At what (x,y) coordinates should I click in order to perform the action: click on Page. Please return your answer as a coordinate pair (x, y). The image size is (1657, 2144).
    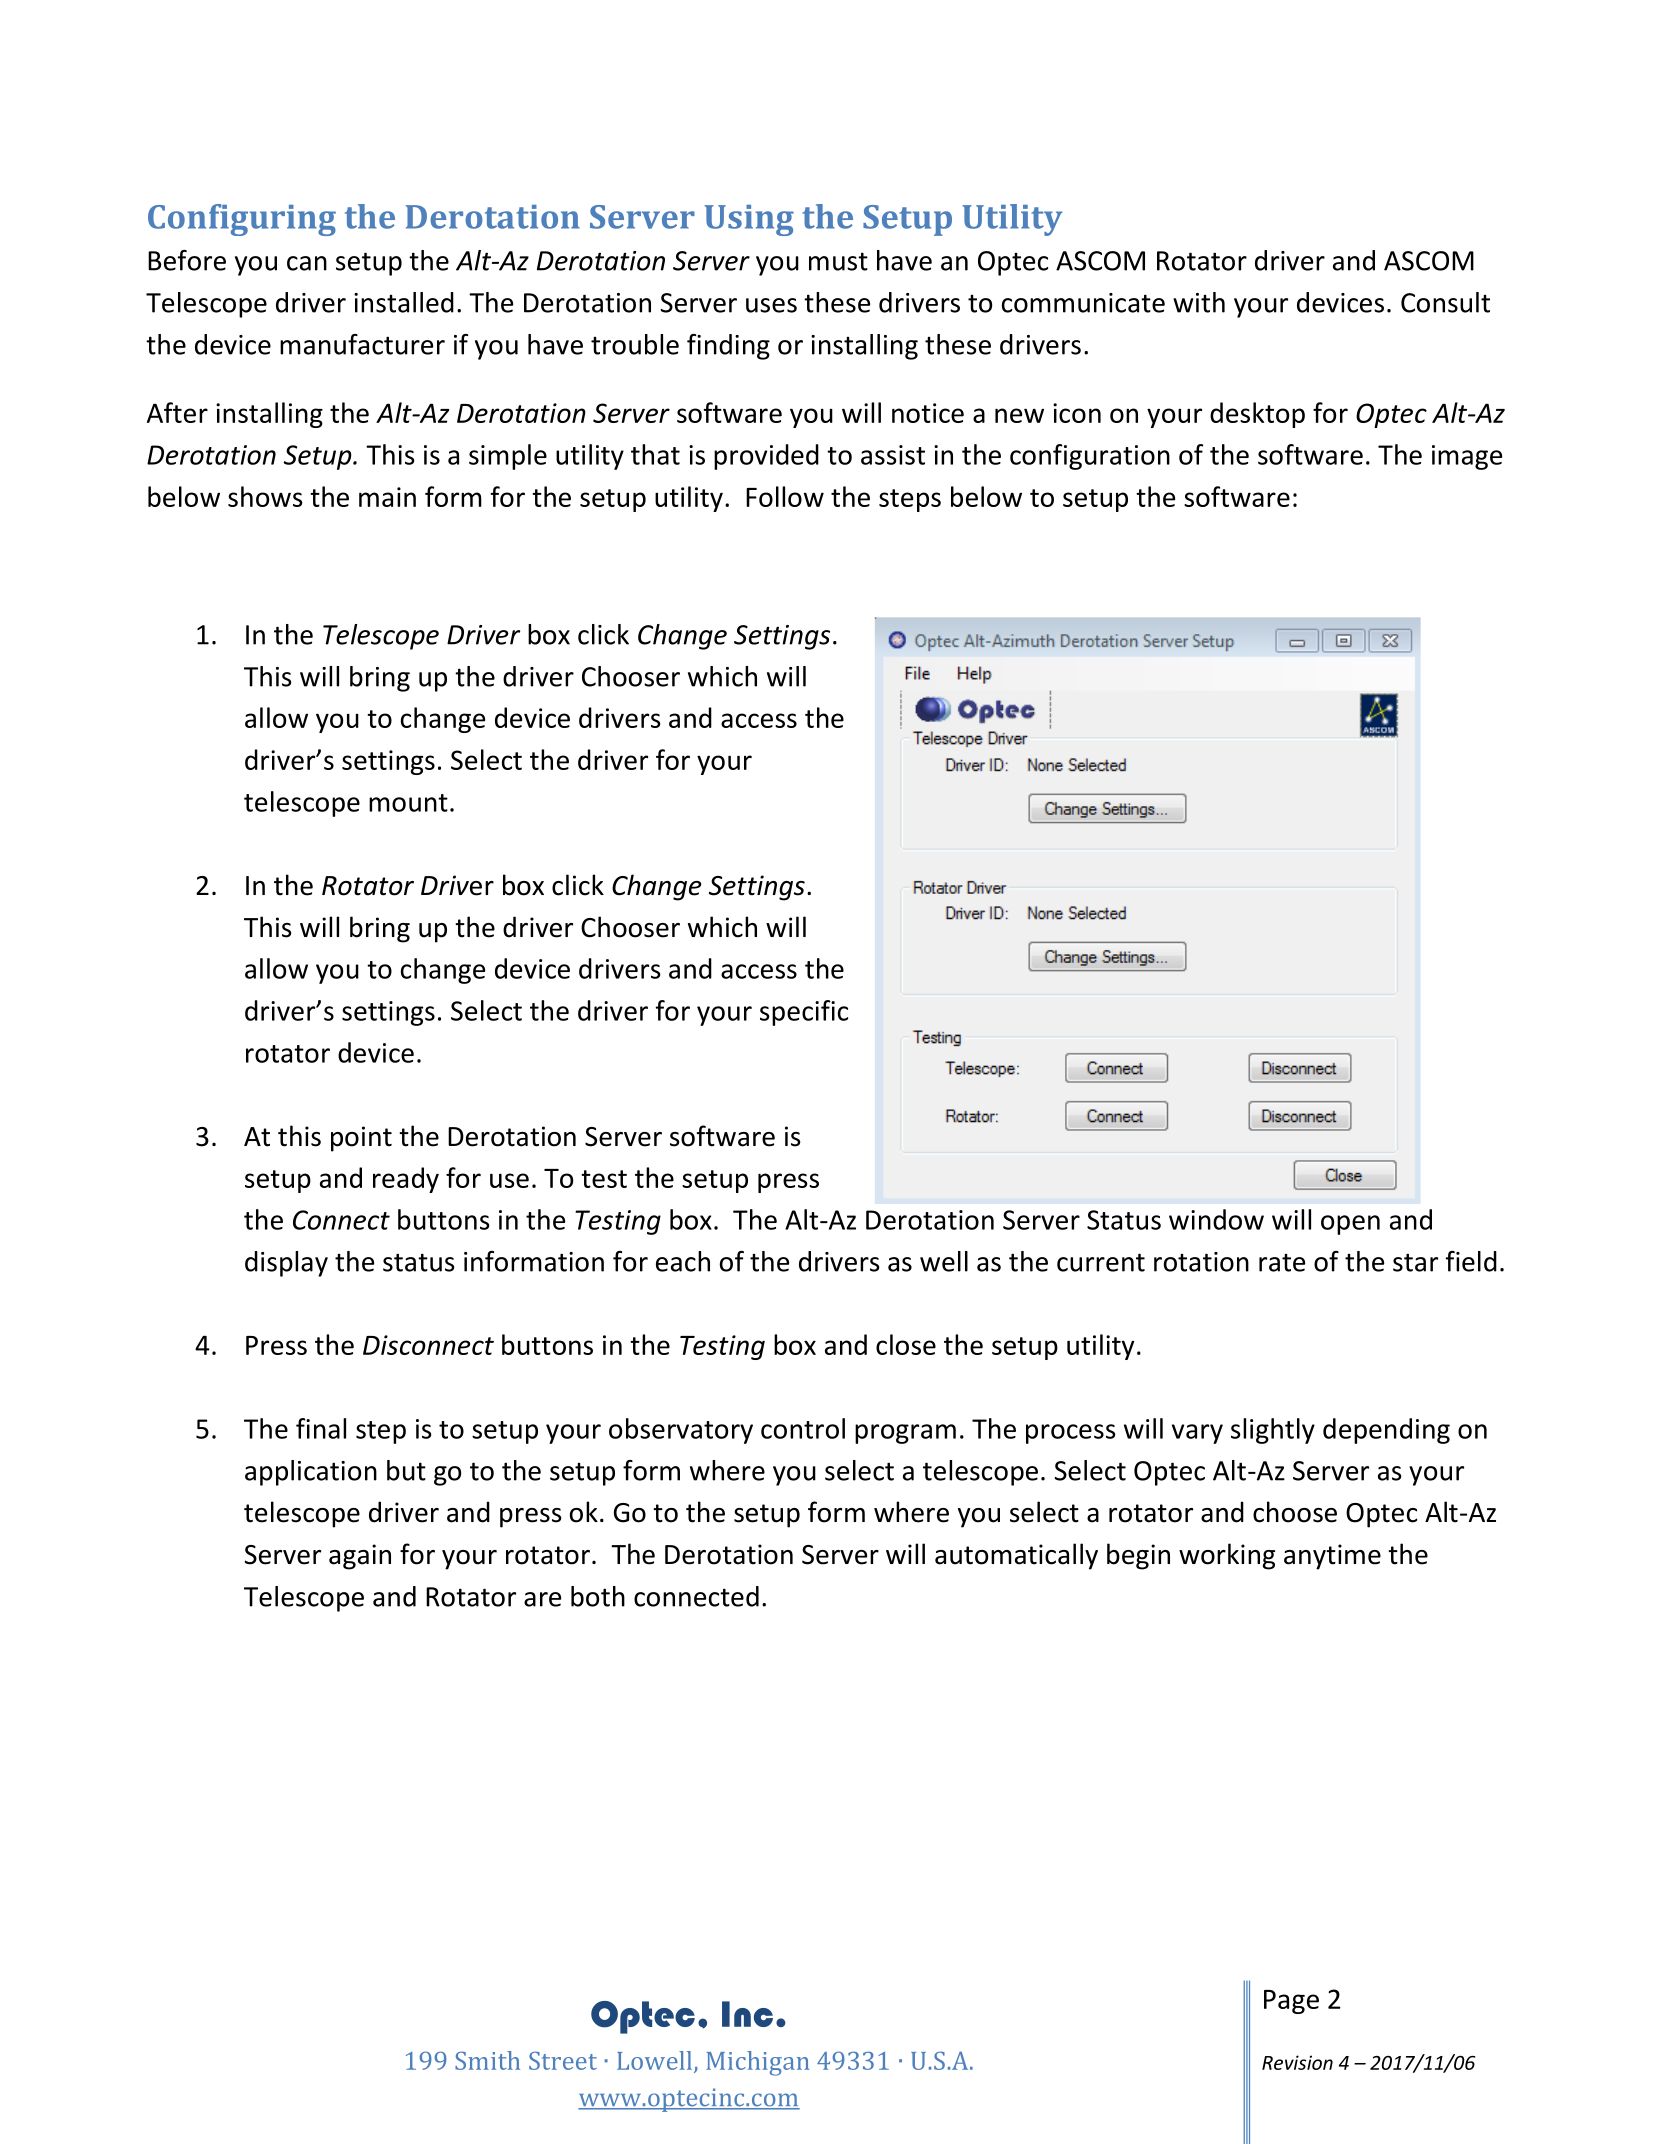
    Looking at the image, I should click on (1291, 2002).
